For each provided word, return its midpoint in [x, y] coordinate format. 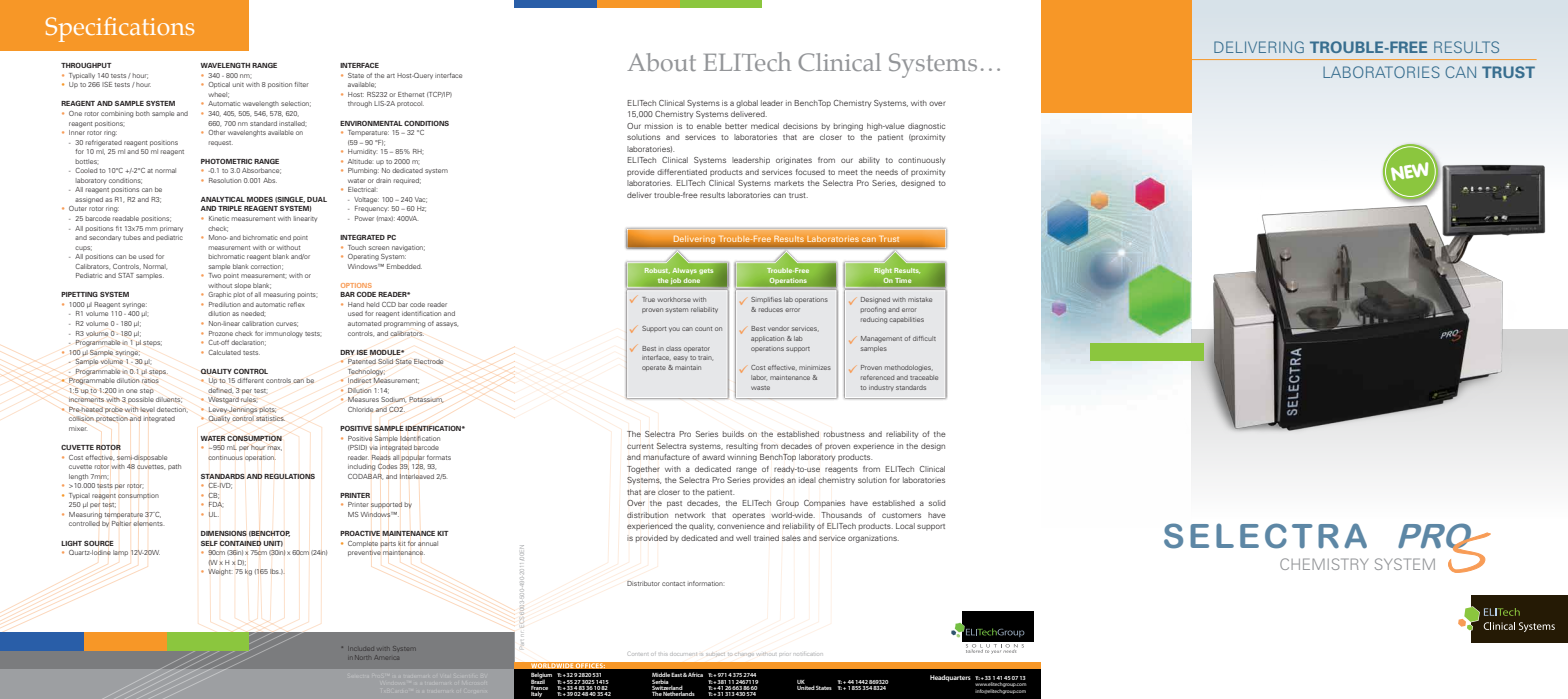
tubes [132, 237]
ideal [807, 480]
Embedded [404, 266]
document [684, 654]
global [747, 104]
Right [883, 271]
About [661, 62]
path [174, 467]
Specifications [119, 29]
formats [439, 457]
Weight [219, 572]
